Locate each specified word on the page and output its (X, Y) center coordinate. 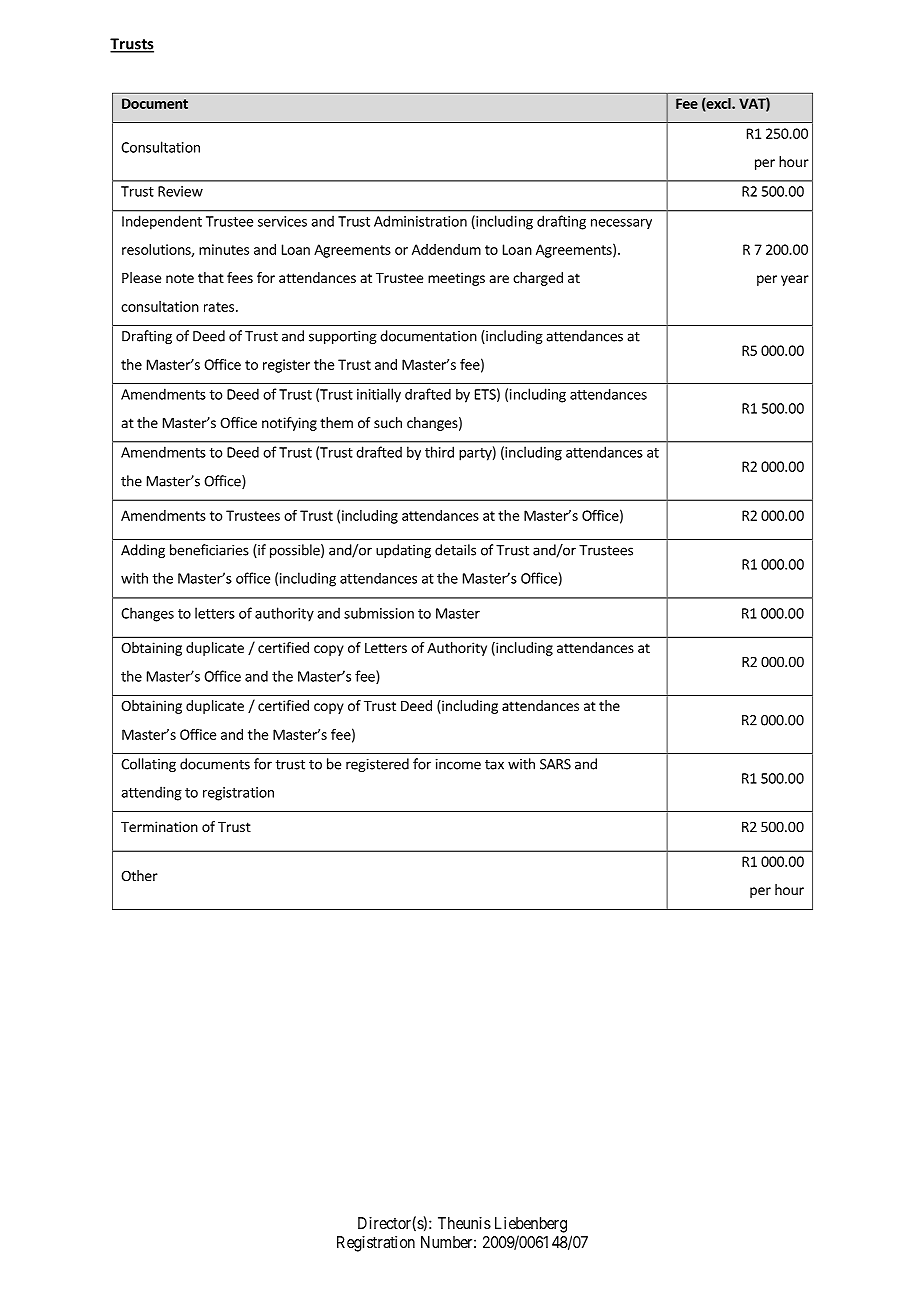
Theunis (464, 1223)
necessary (621, 224)
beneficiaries (209, 550)
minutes (224, 249)
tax (494, 765)
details (455, 550)
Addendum (446, 249)
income (458, 764)
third (439, 452)
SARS (555, 764)
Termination (159, 826)
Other (139, 875)
